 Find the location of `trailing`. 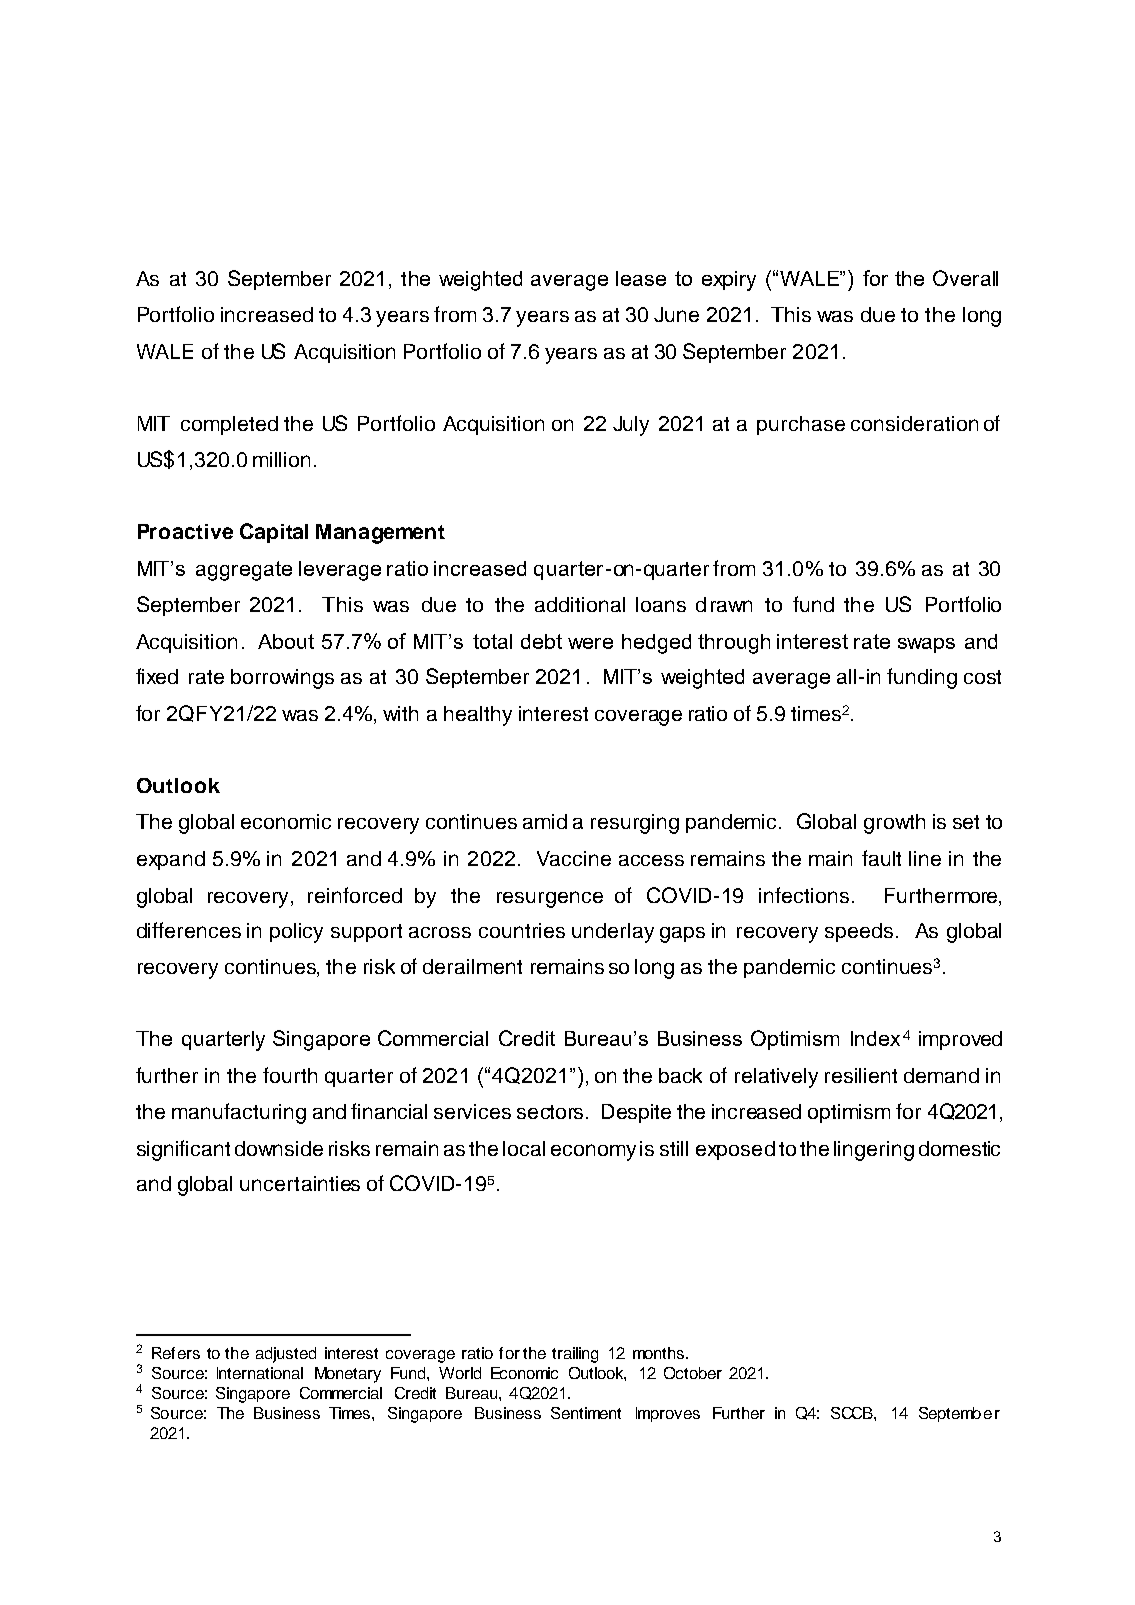

trailing is located at coordinates (575, 1355).
